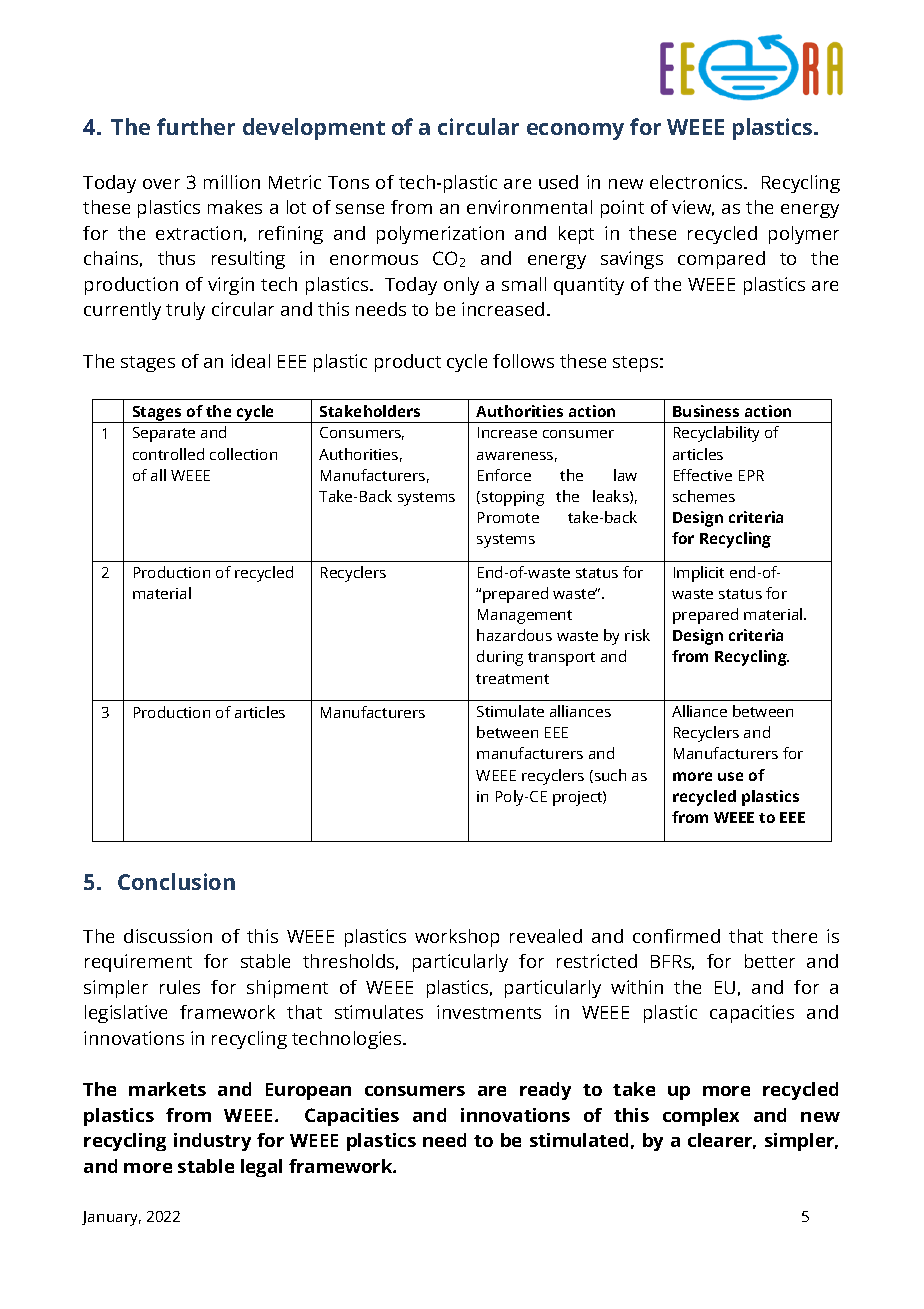  I want to click on electronics, so click(697, 182).
